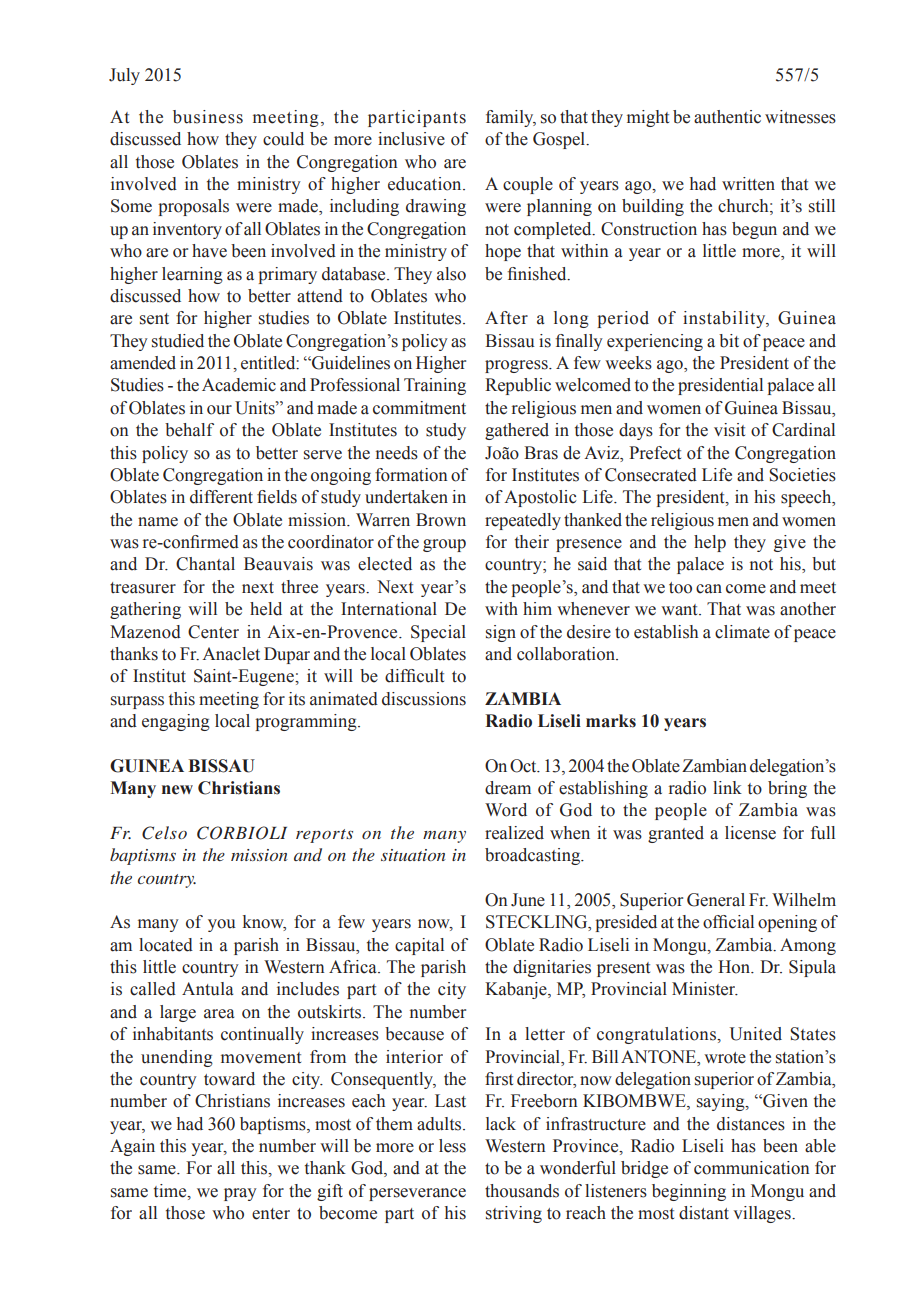 This document has height=1308, width=924. I want to click on business, so click(208, 117).
